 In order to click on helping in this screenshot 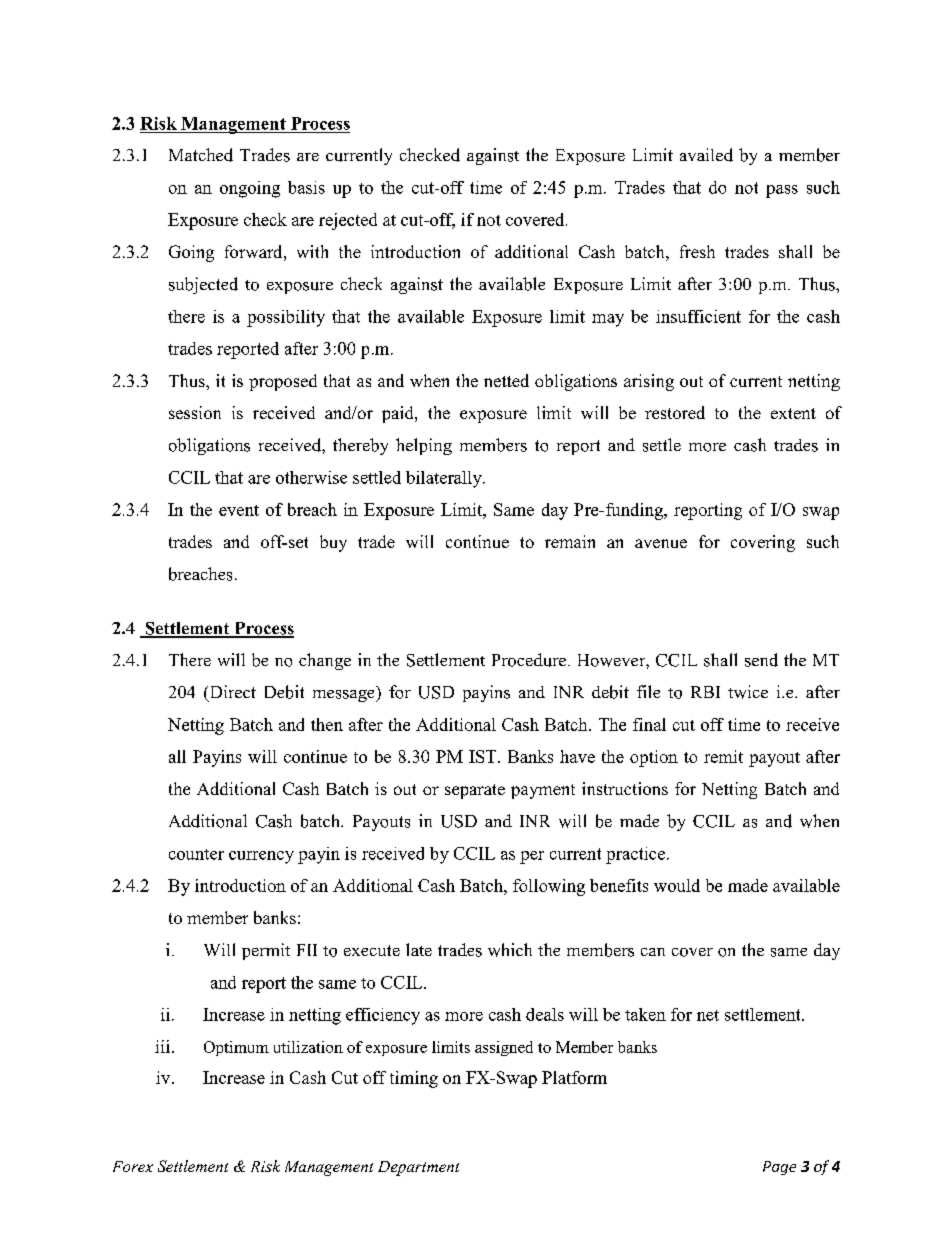, I will do `click(424, 446)`.
